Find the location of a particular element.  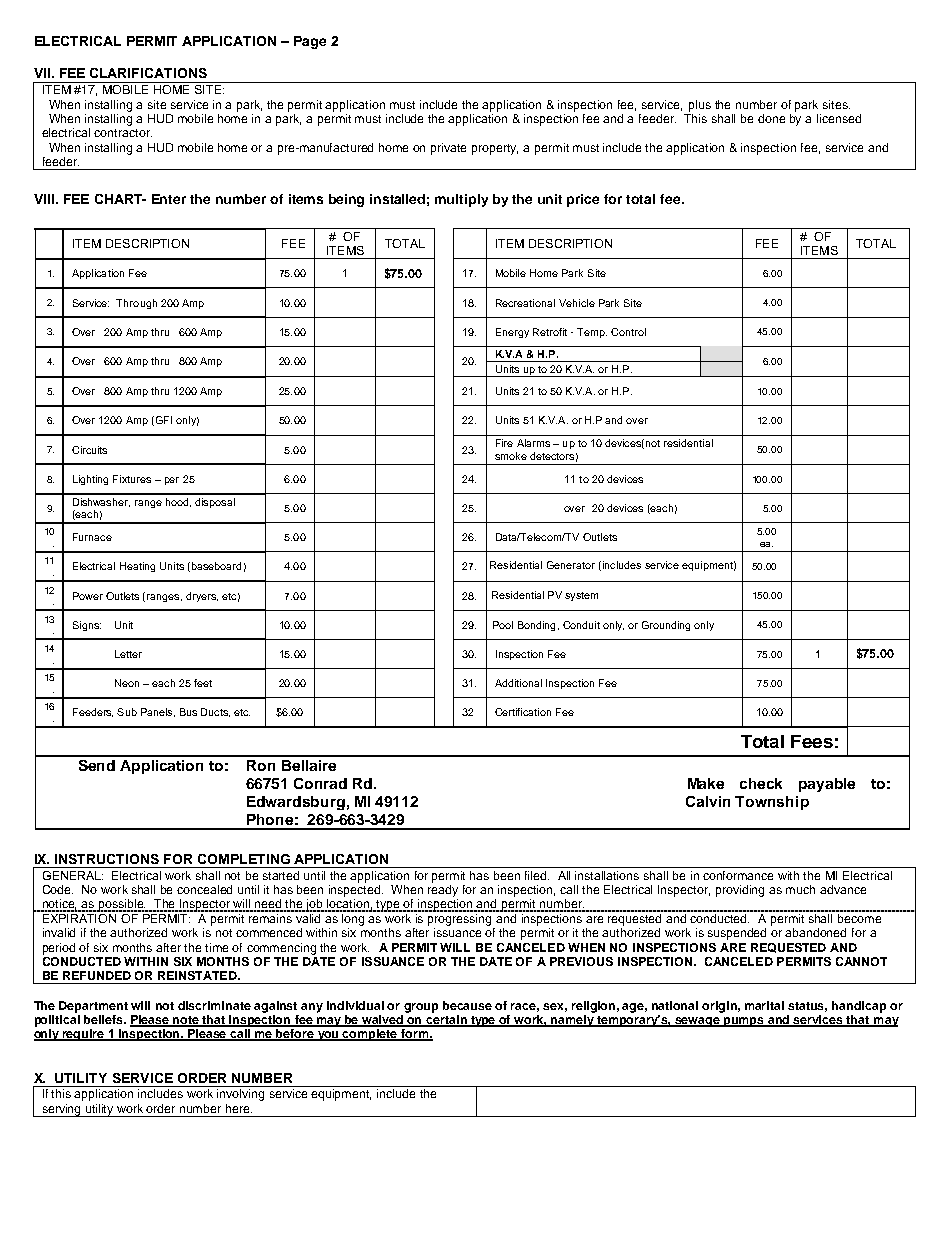

ready is located at coordinates (443, 889).
